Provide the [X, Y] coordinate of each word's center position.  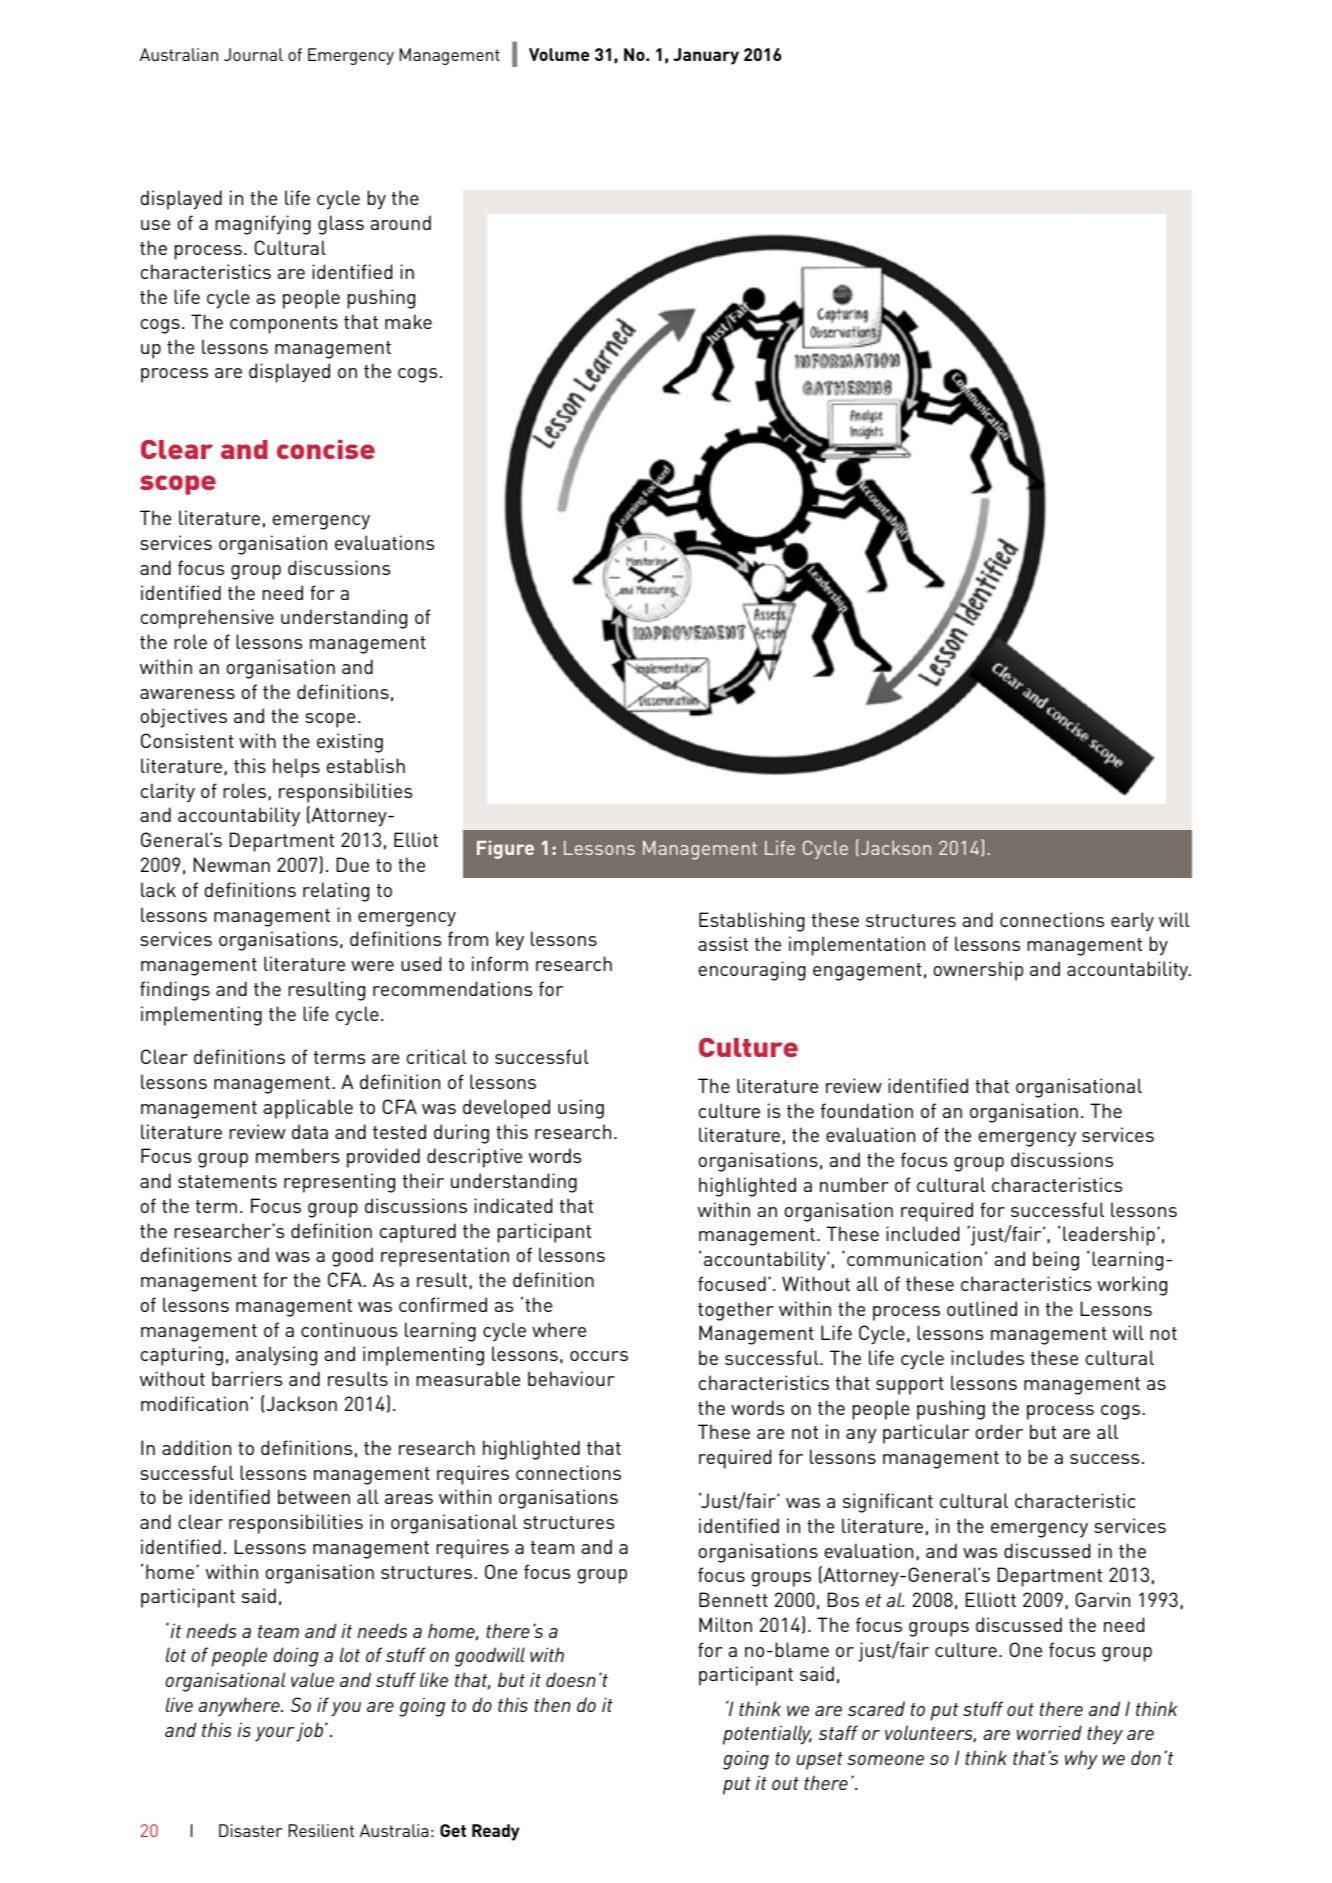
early [1132, 922]
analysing [276, 1356]
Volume [559, 54]
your [274, 1734]
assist [723, 943]
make [408, 321]
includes [987, 1357]
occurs [599, 1356]
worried [1049, 1732]
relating [336, 892]
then [552, 1704]
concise [326, 449]
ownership [978, 971]
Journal [253, 54]
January [706, 56]
